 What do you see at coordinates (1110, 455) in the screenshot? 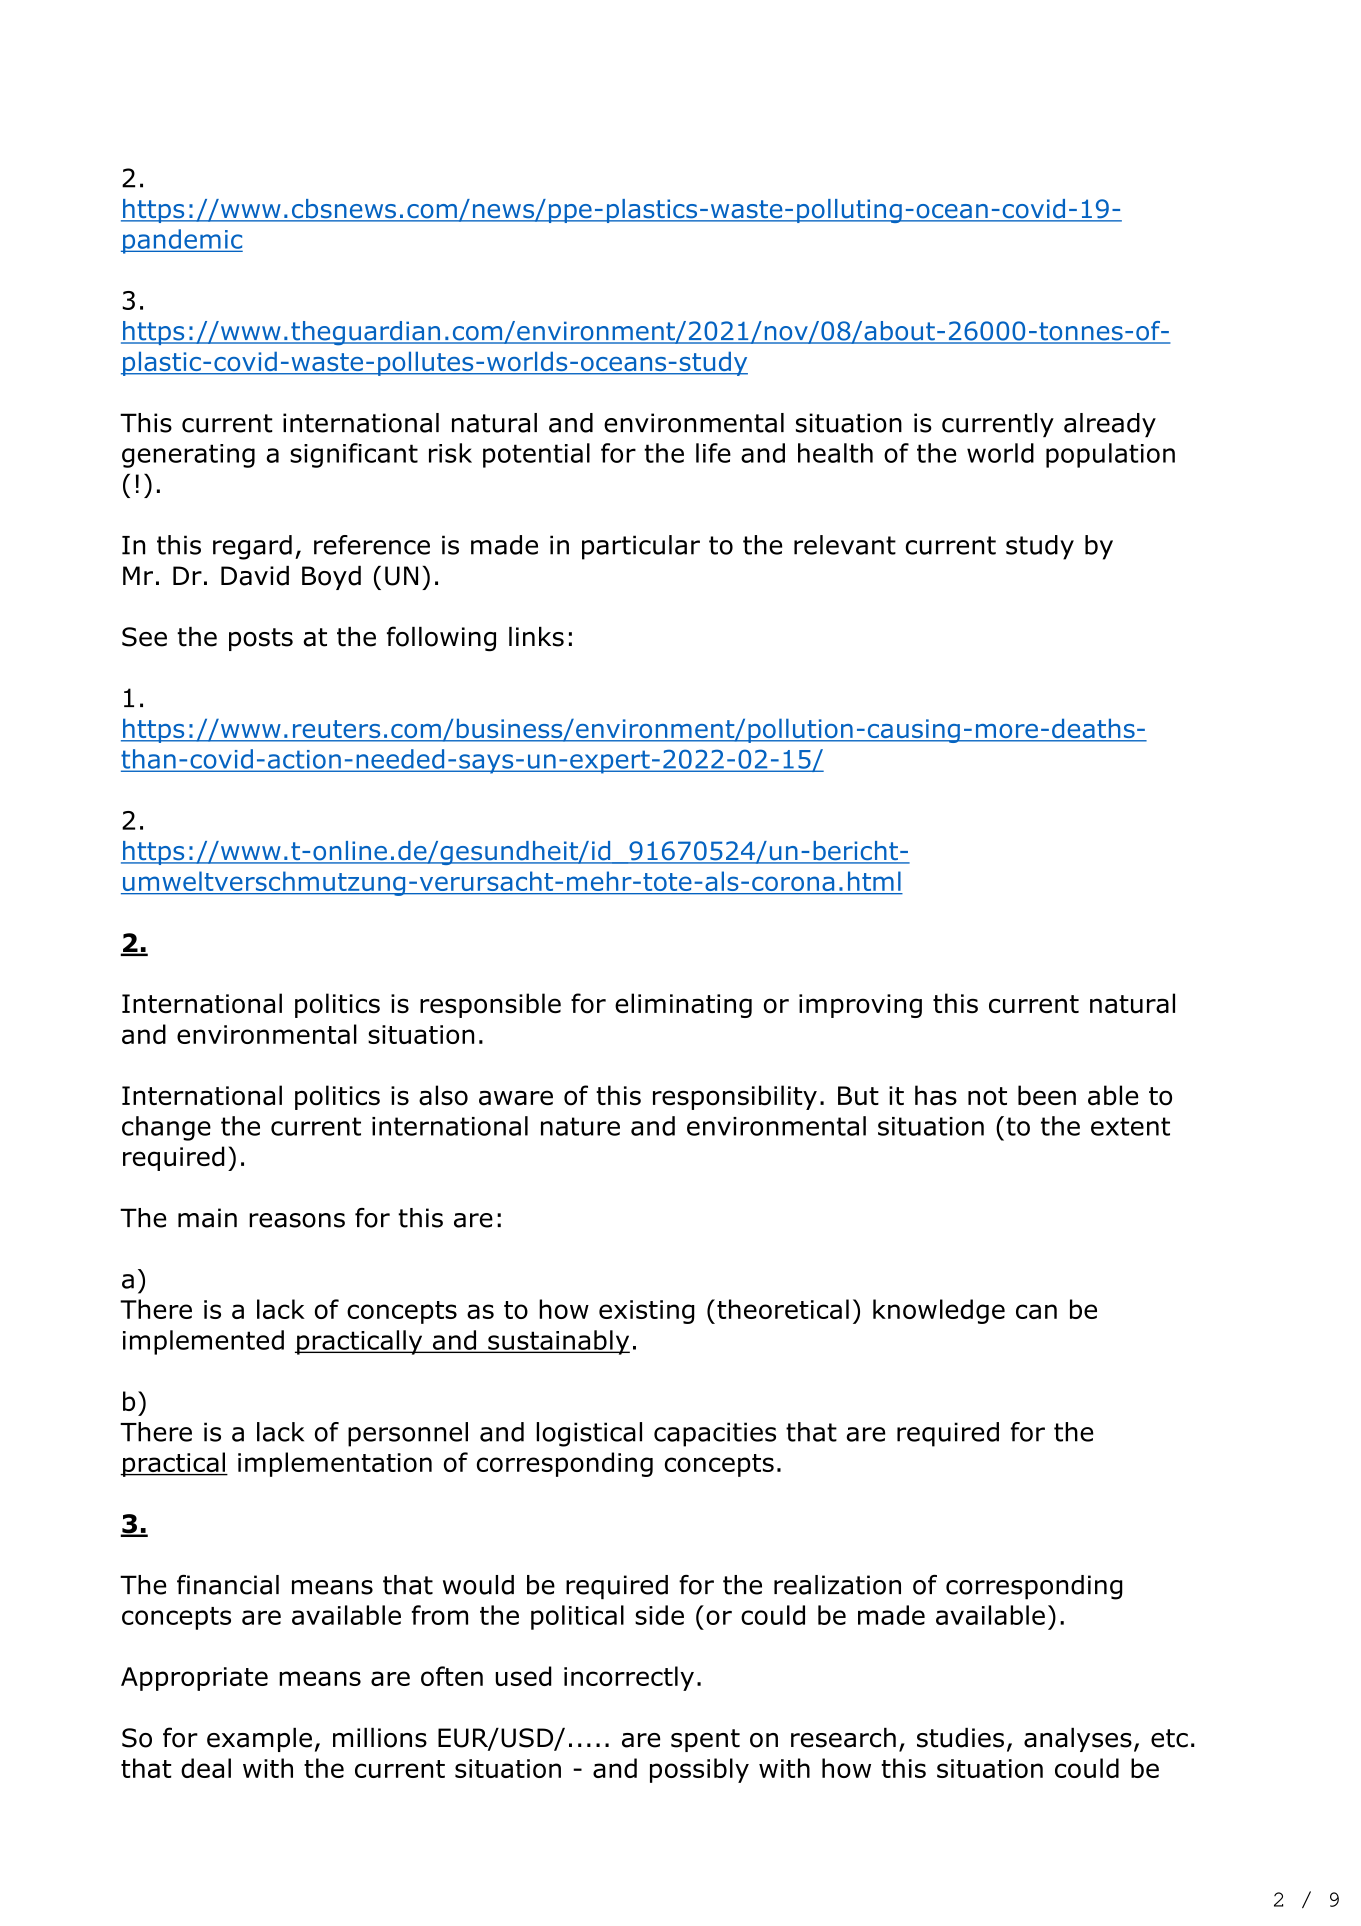
I see `population` at bounding box center [1110, 455].
